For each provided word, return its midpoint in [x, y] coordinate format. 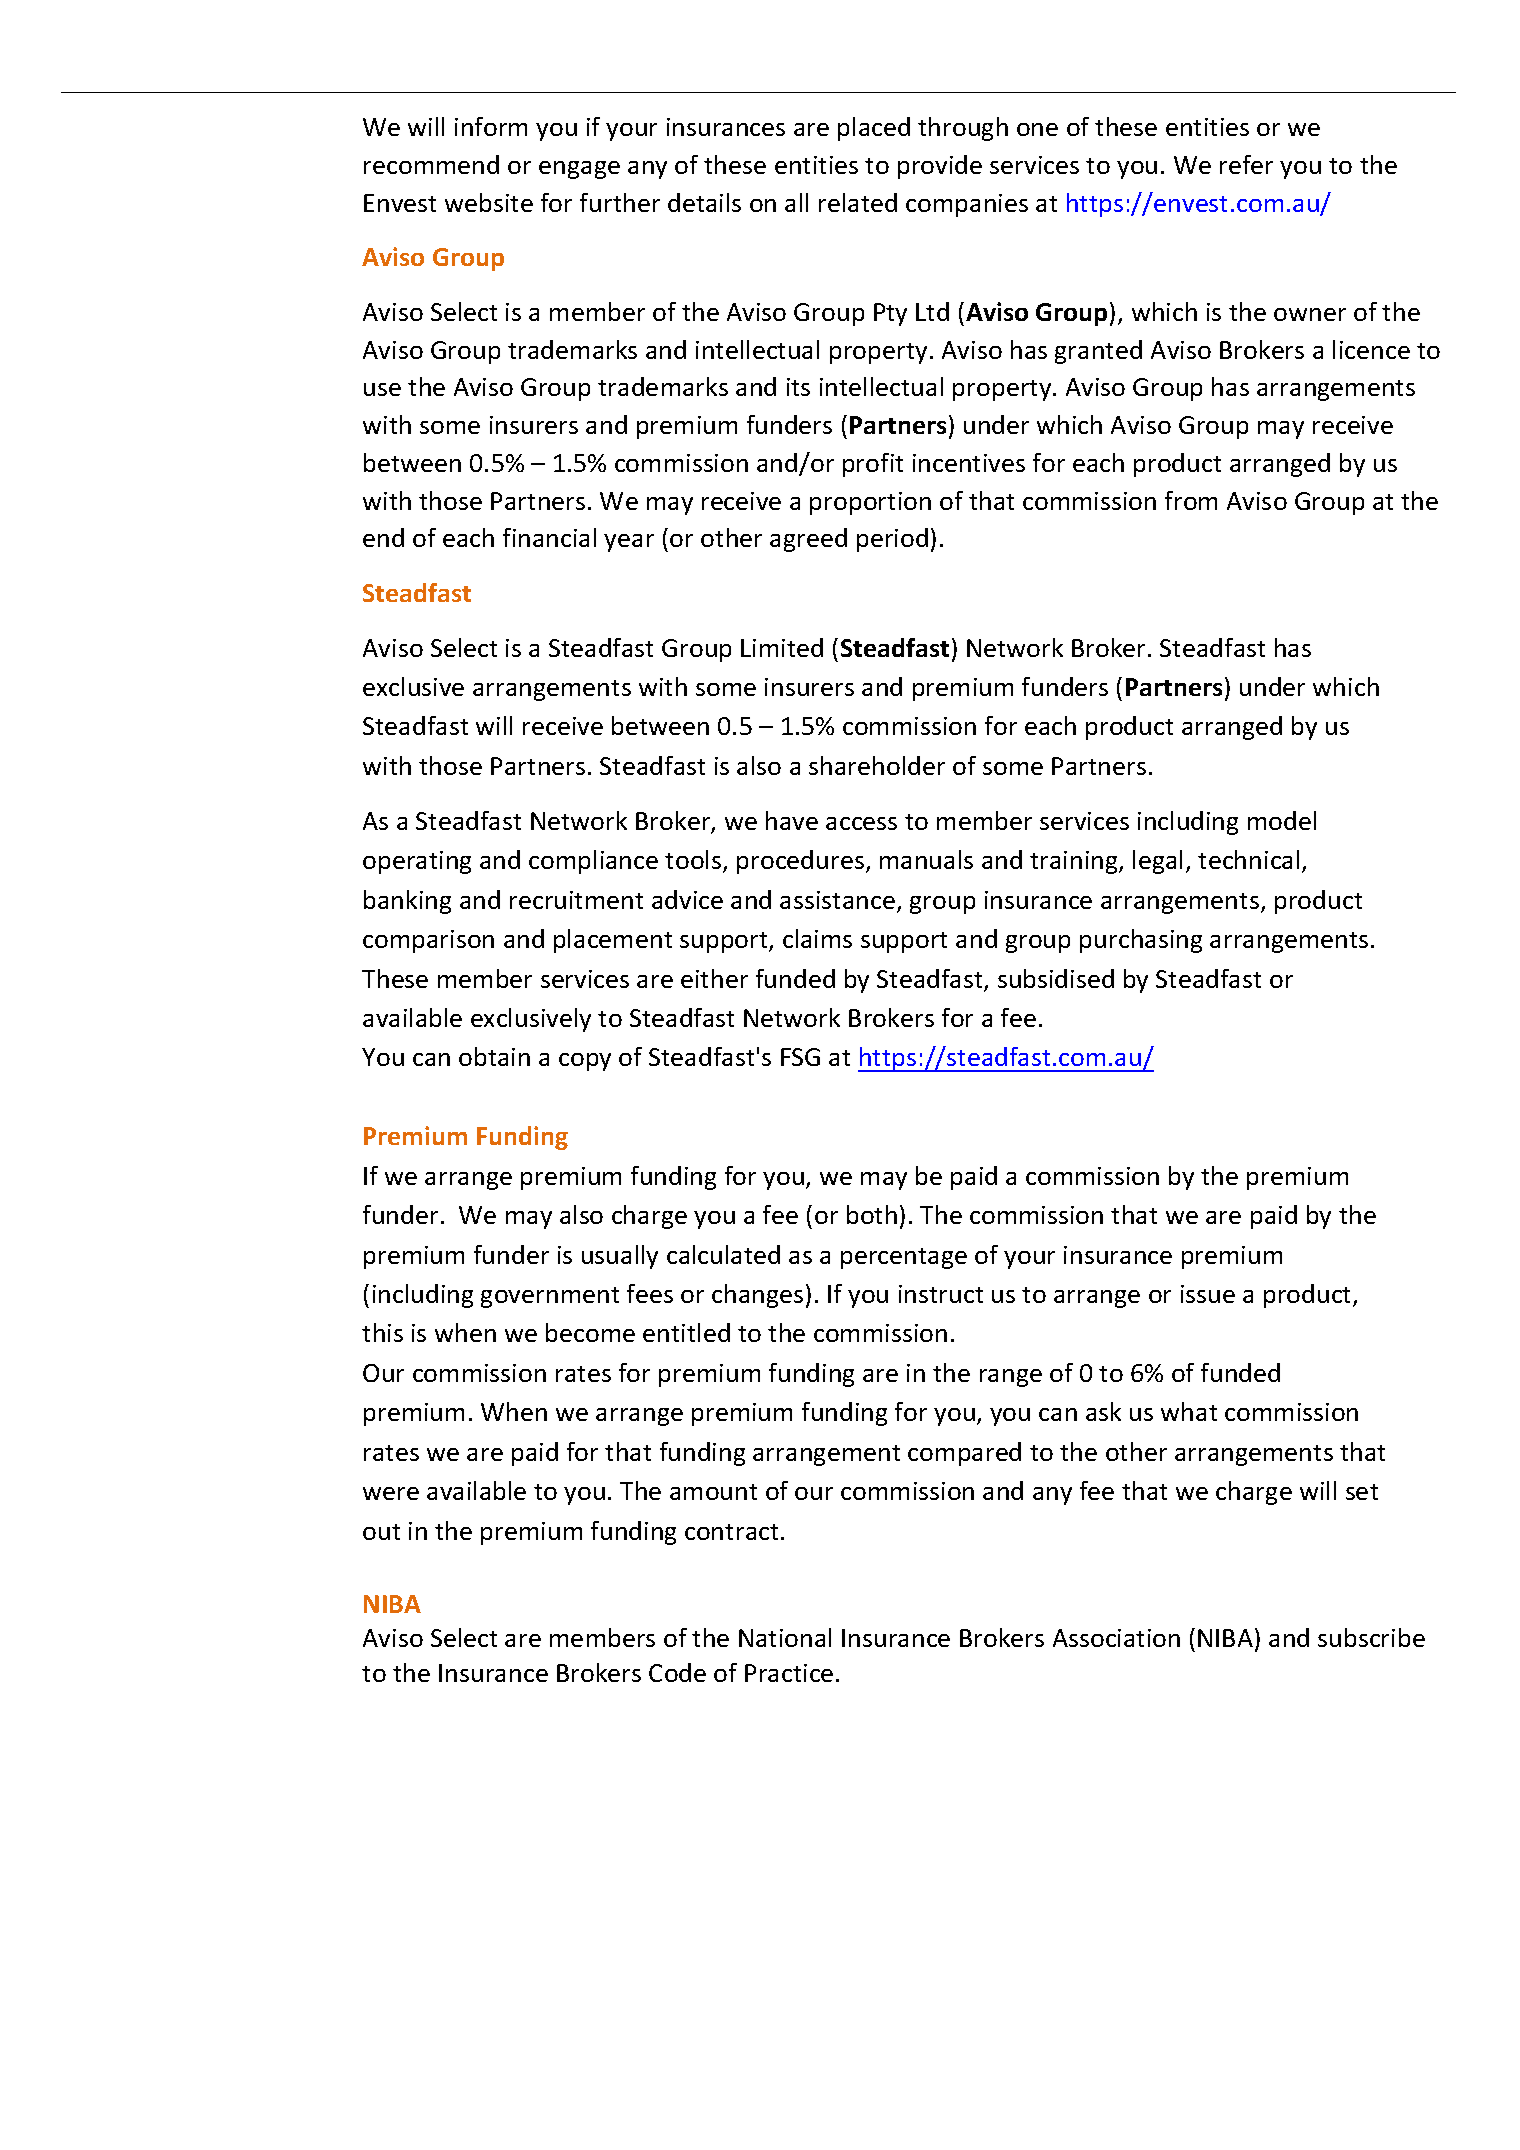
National [785, 1637]
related [858, 202]
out [381, 1532]
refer [1246, 164]
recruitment [576, 900]
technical [1248, 859]
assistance [837, 900]
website [489, 202]
